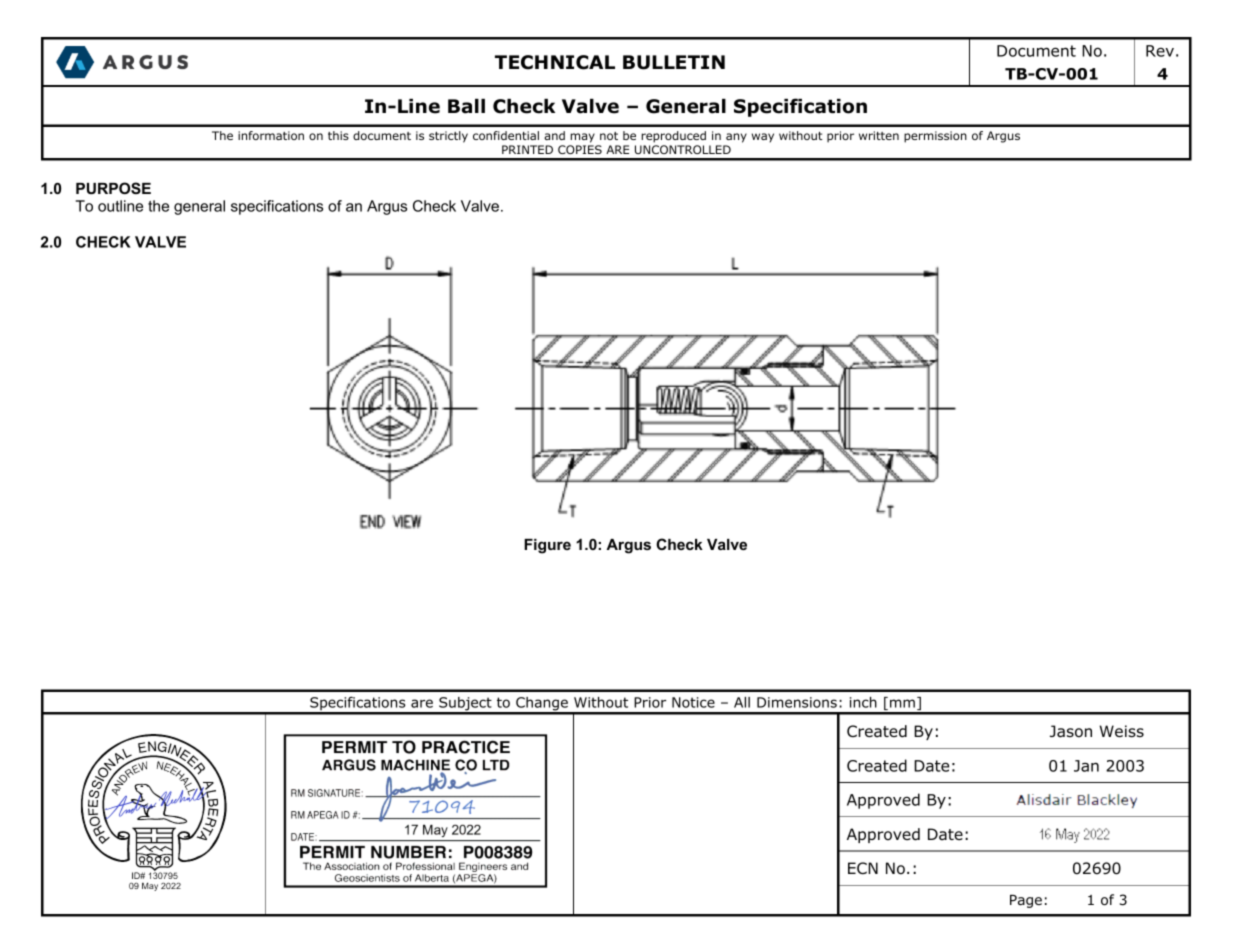 This screenshot has height=952, width=1233. What do you see at coordinates (271, 135) in the screenshot?
I see `information` at bounding box center [271, 135].
